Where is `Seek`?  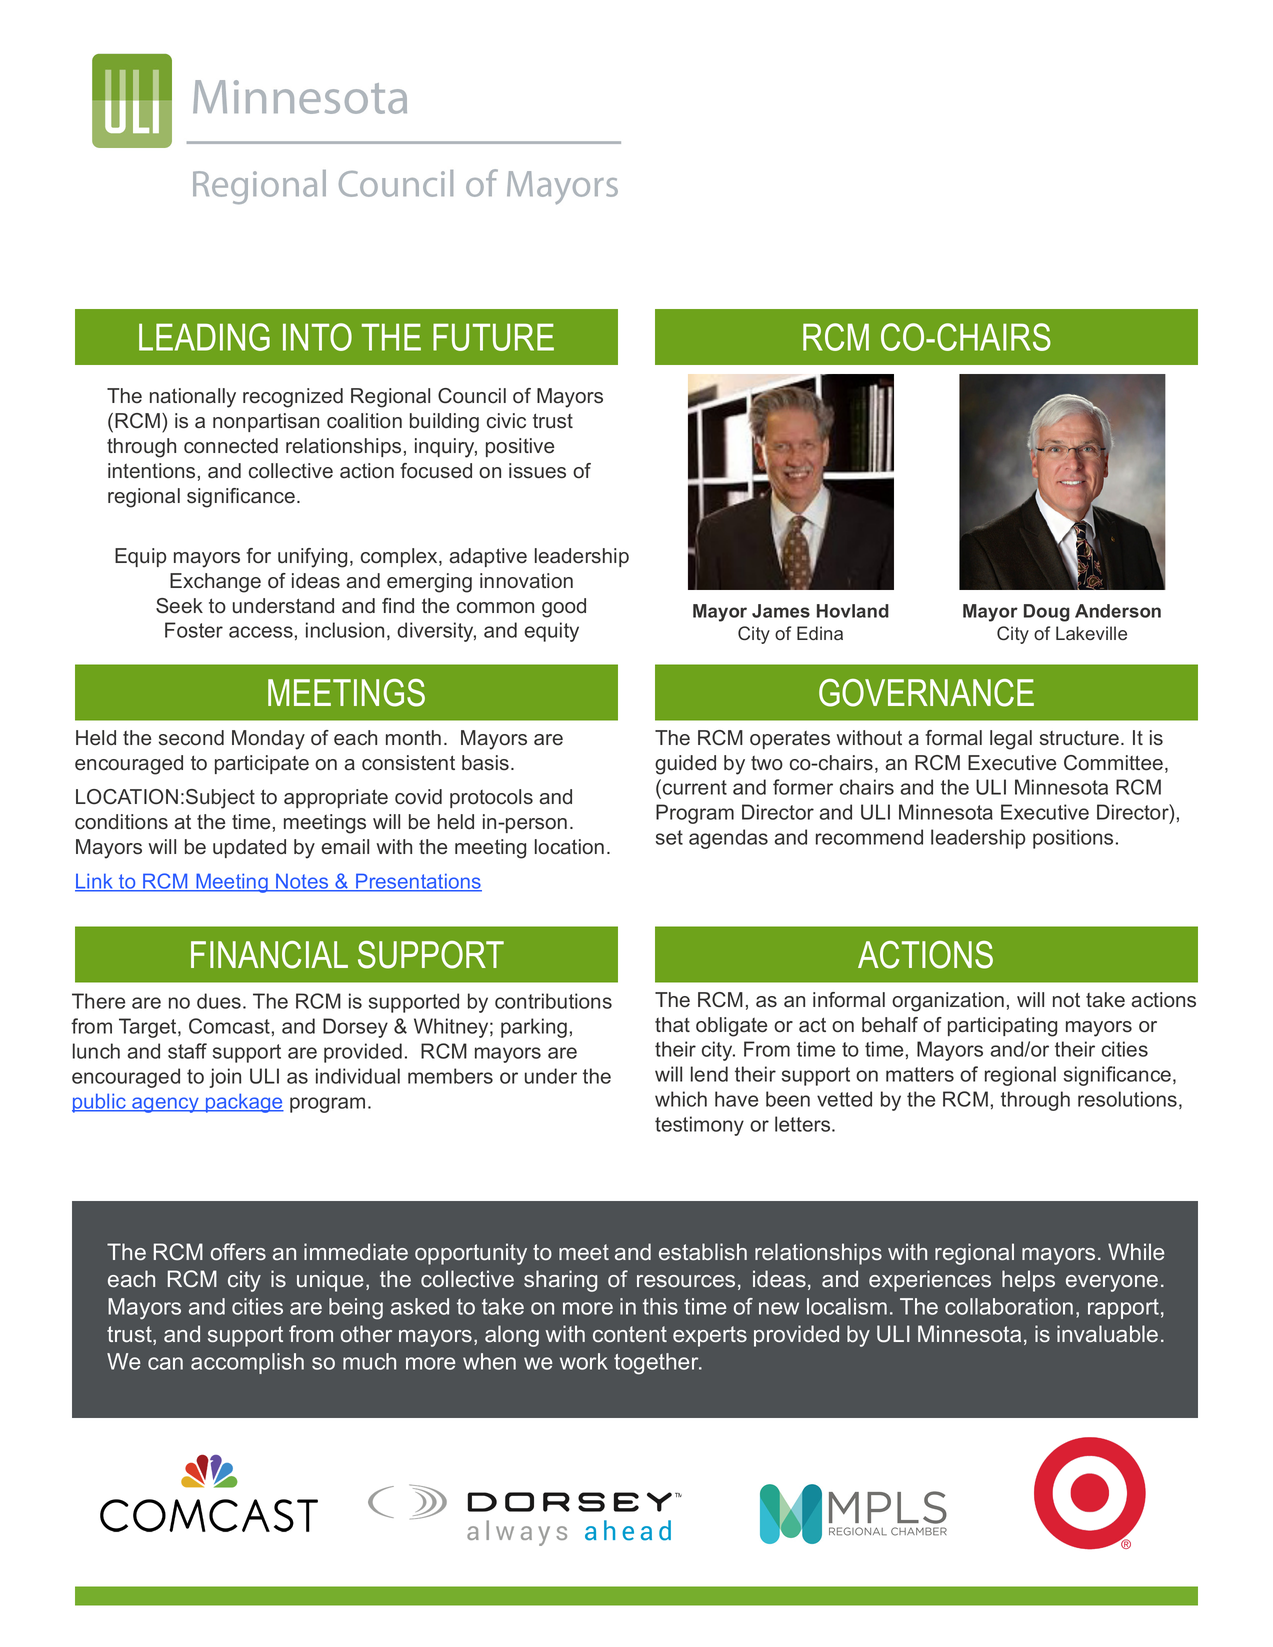 Seek is located at coordinates (179, 606).
